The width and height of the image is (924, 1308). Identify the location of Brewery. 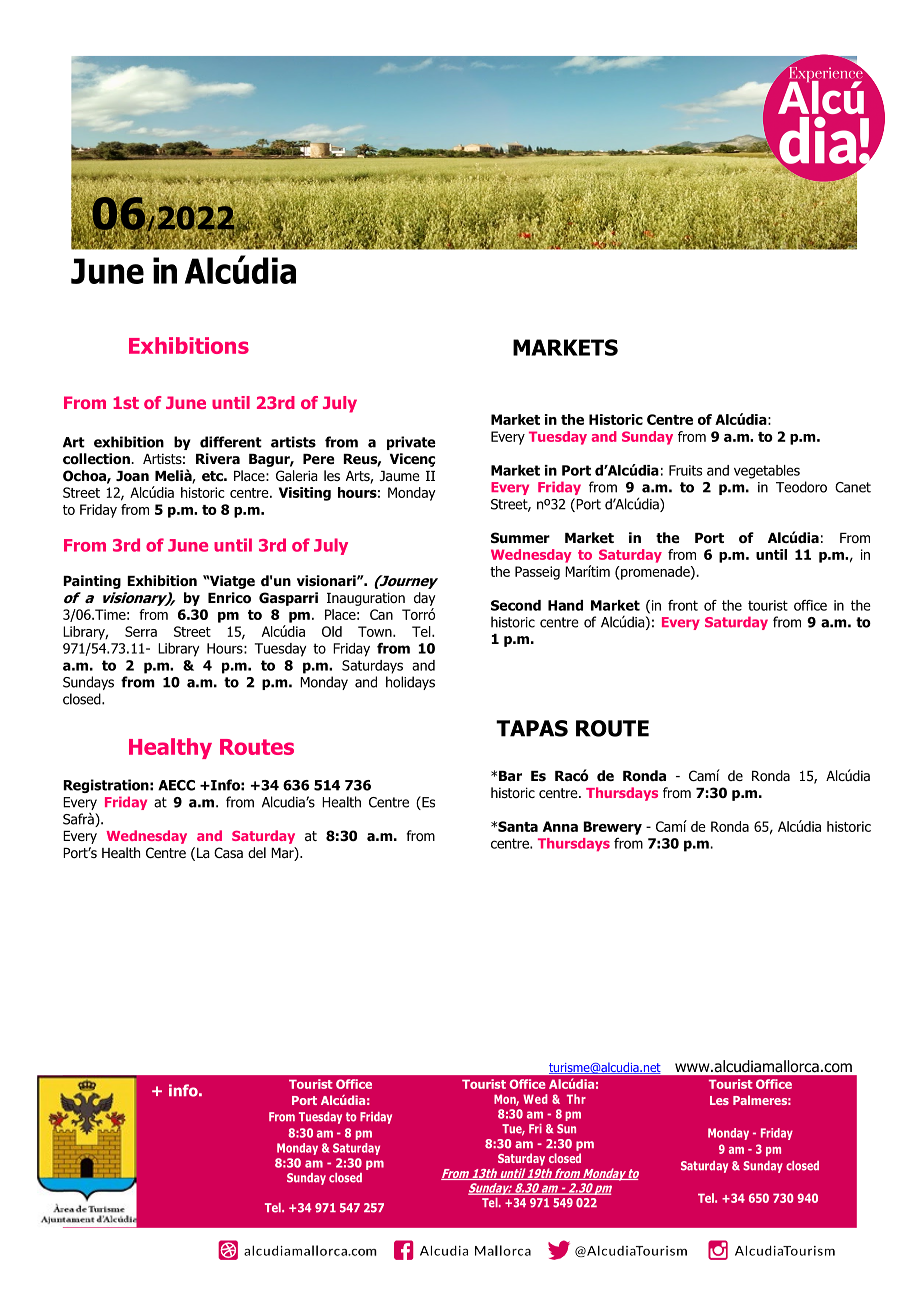
(612, 828).
